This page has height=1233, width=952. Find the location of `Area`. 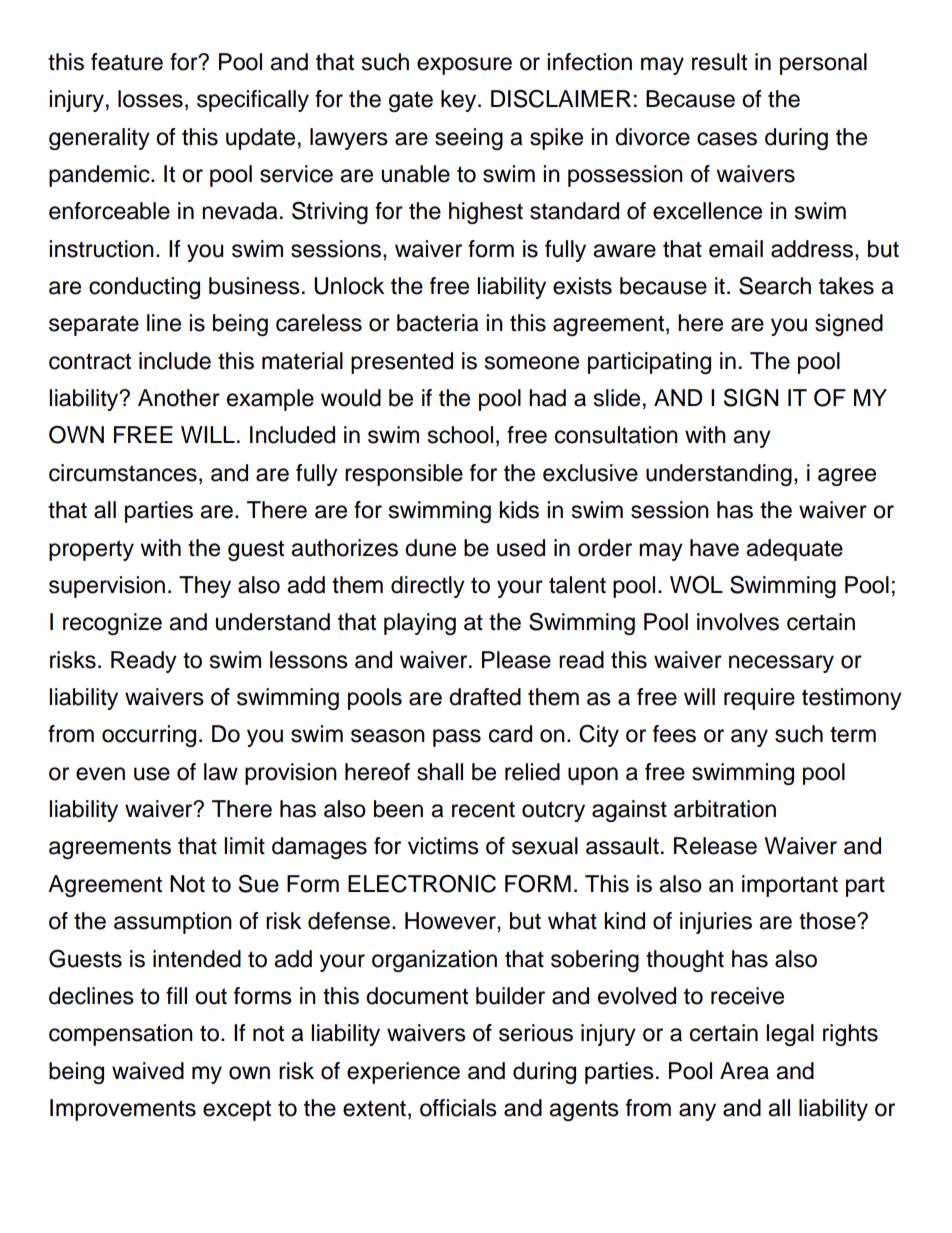

Area is located at coordinates (744, 1071).
